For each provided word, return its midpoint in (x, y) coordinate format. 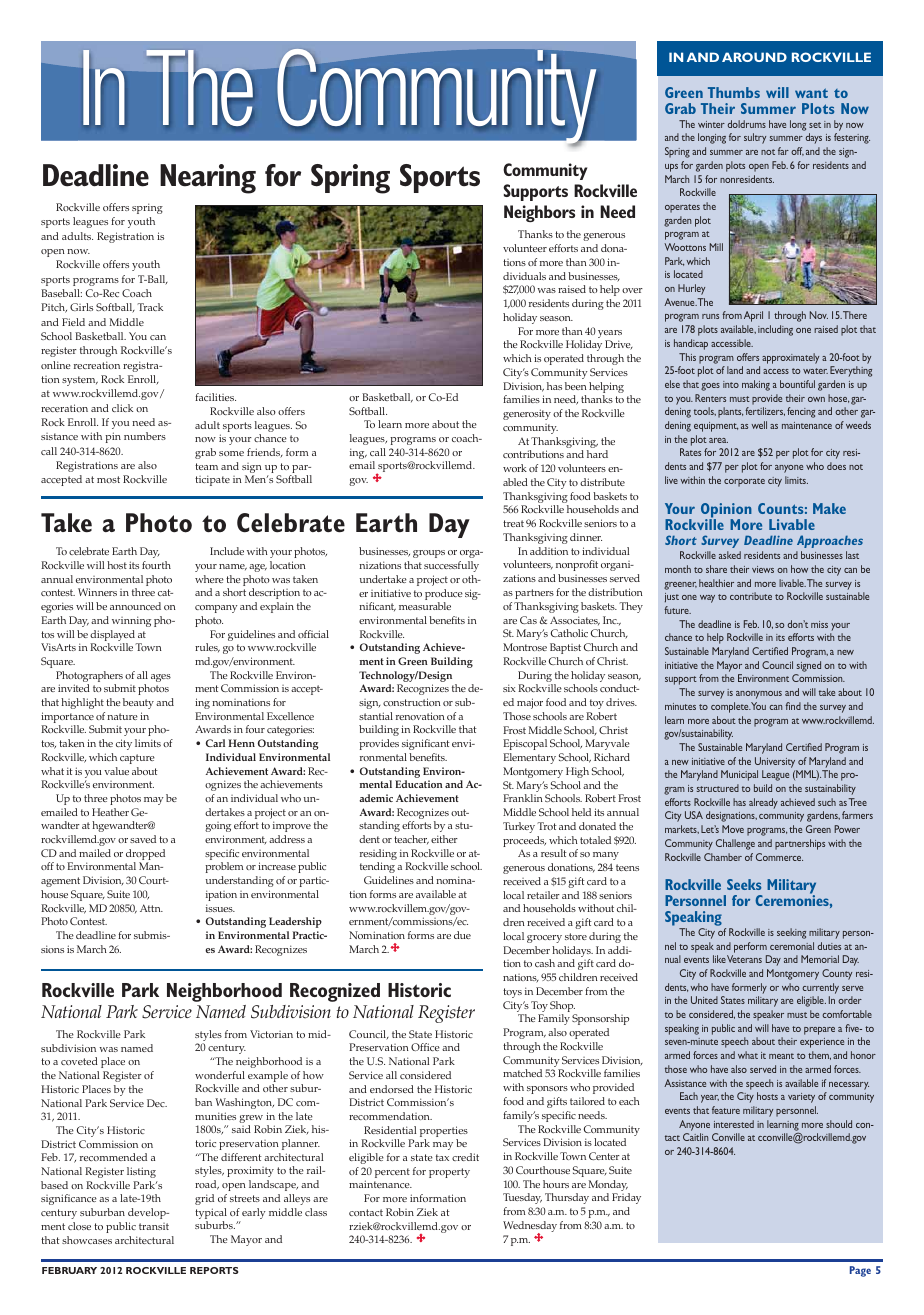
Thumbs (734, 92)
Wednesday (530, 1228)
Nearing (208, 179)
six (509, 688)
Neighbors (539, 213)
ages (161, 678)
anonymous (759, 695)
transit (154, 1226)
